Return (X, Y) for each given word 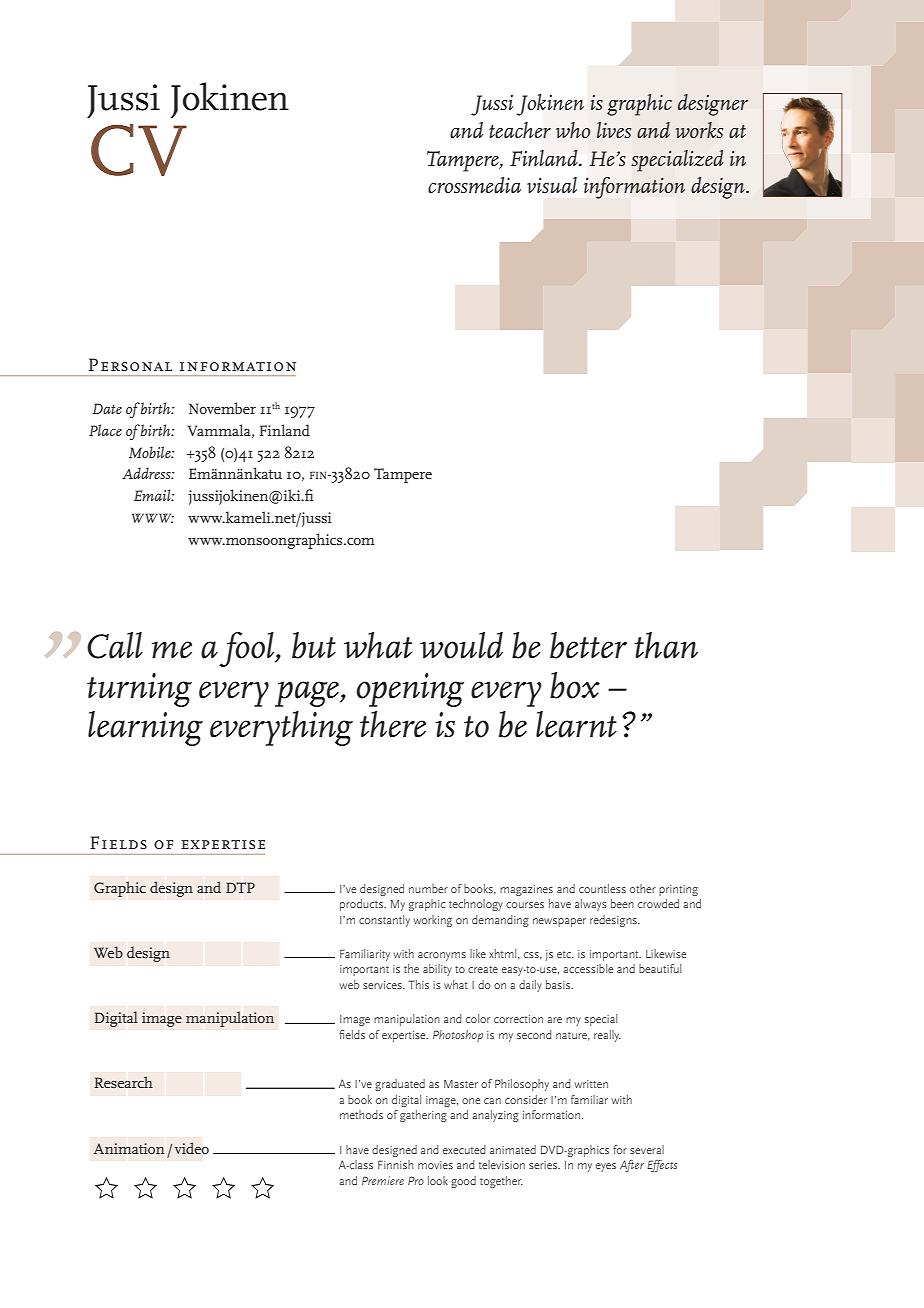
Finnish (395, 1164)
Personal (130, 364)
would (461, 645)
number (428, 888)
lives (614, 130)
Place (105, 430)
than (666, 645)
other (643, 888)
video (192, 1148)
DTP (240, 887)
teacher (520, 130)
